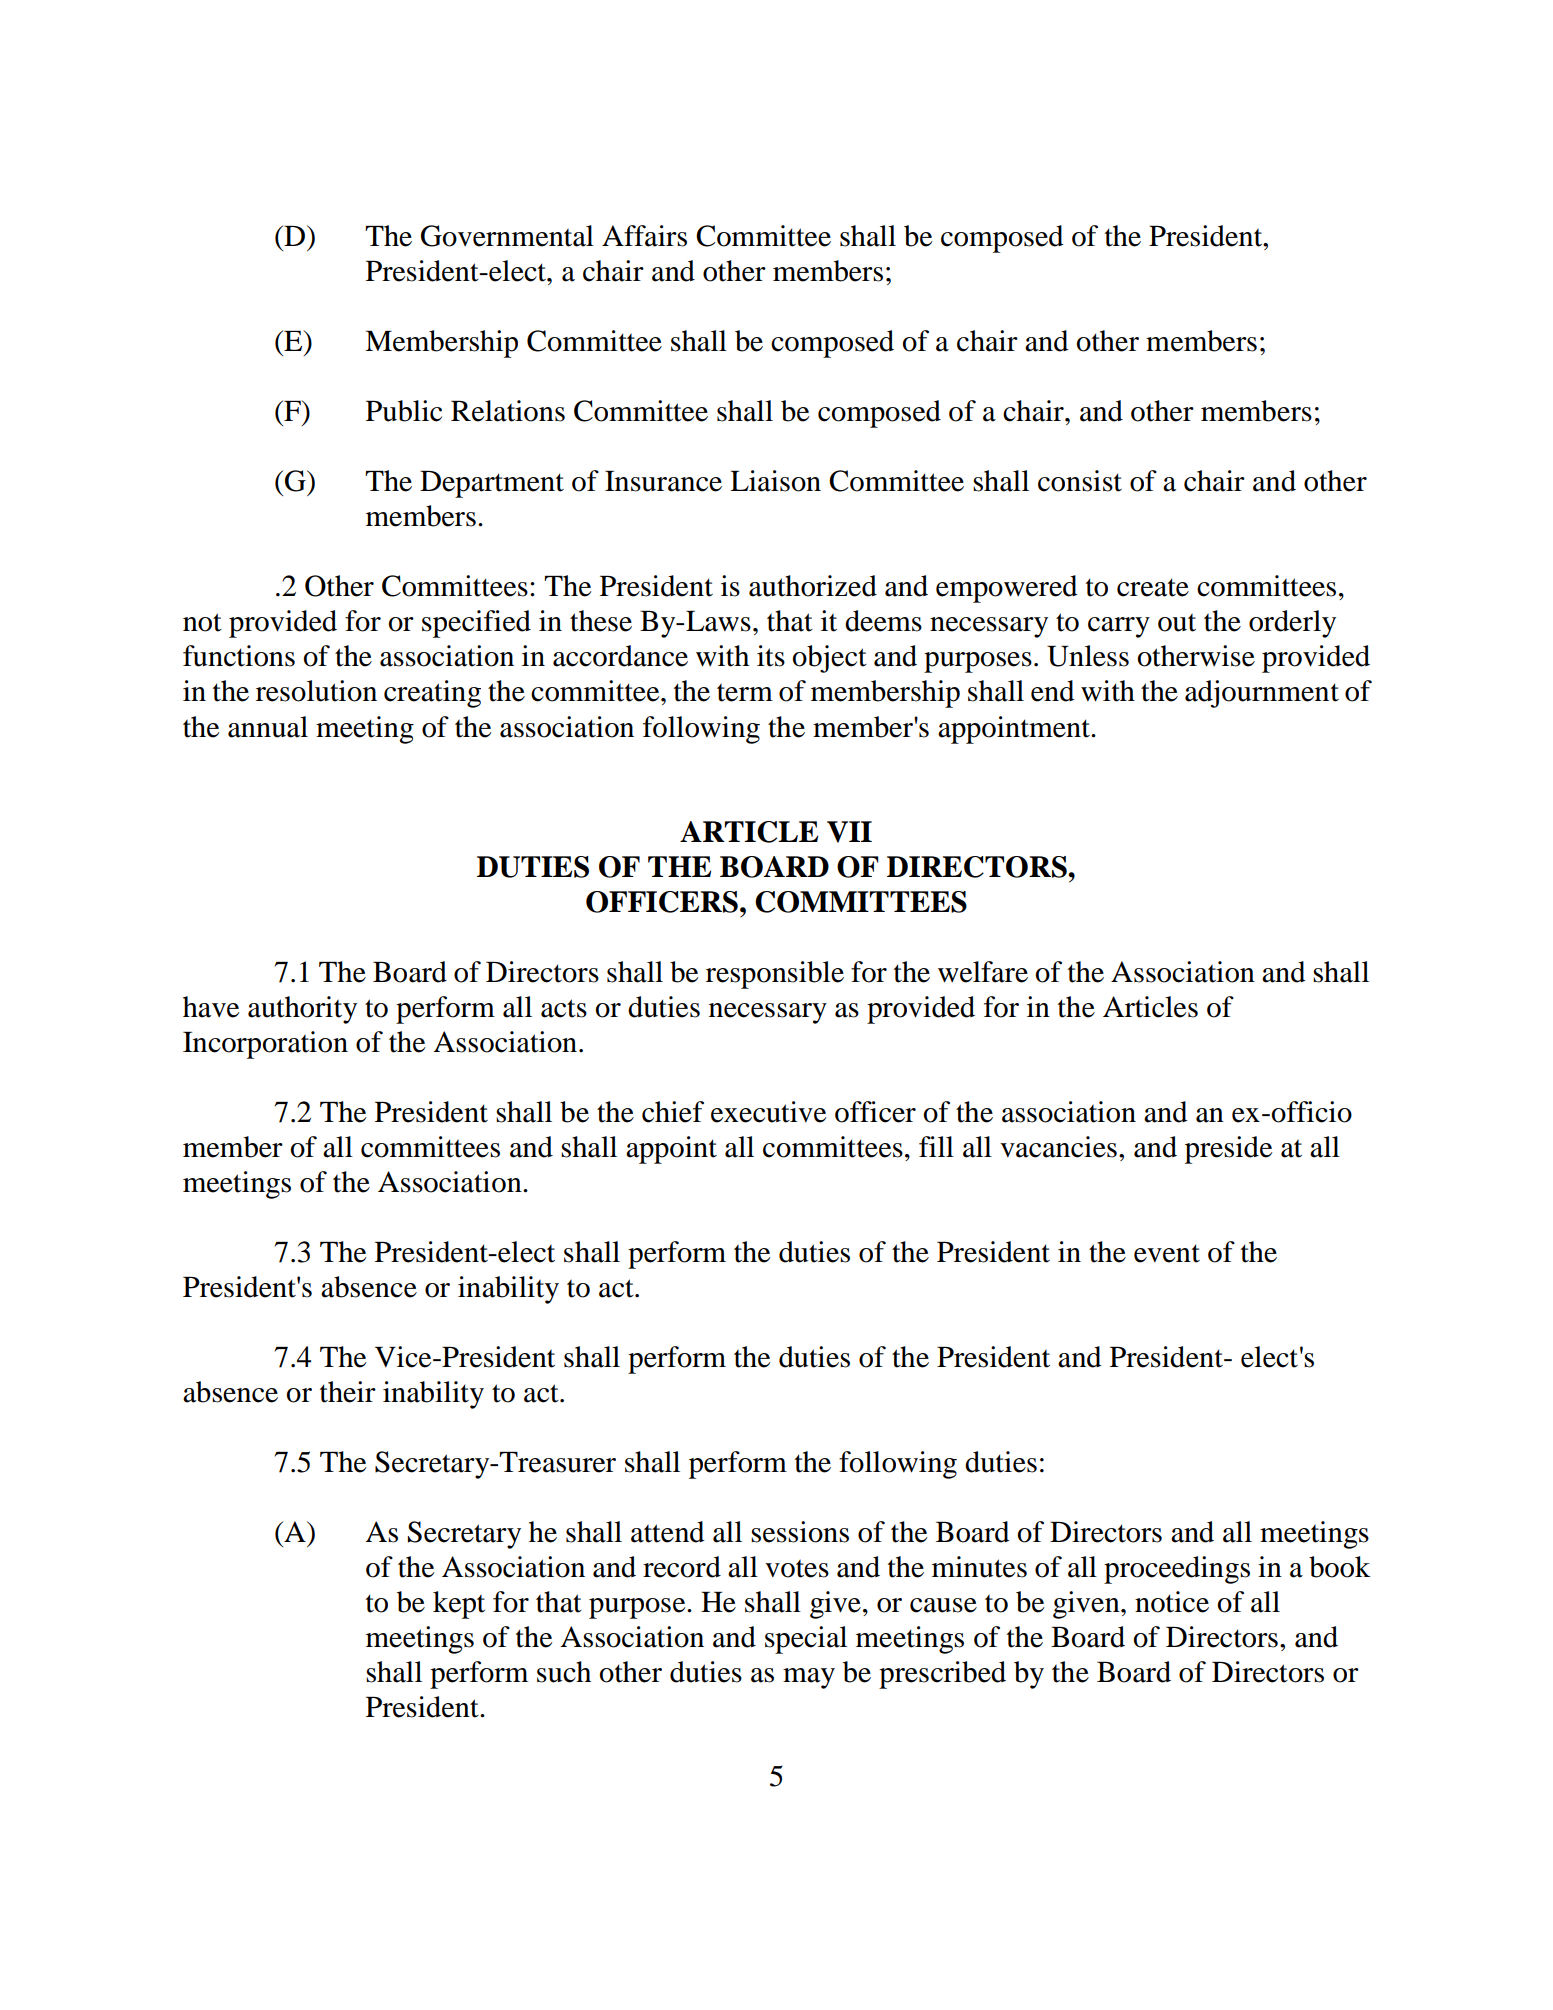 The height and width of the page is (2010, 1553). Describe the element at coordinates (806, 1640) in the page. I see `special` at that location.
